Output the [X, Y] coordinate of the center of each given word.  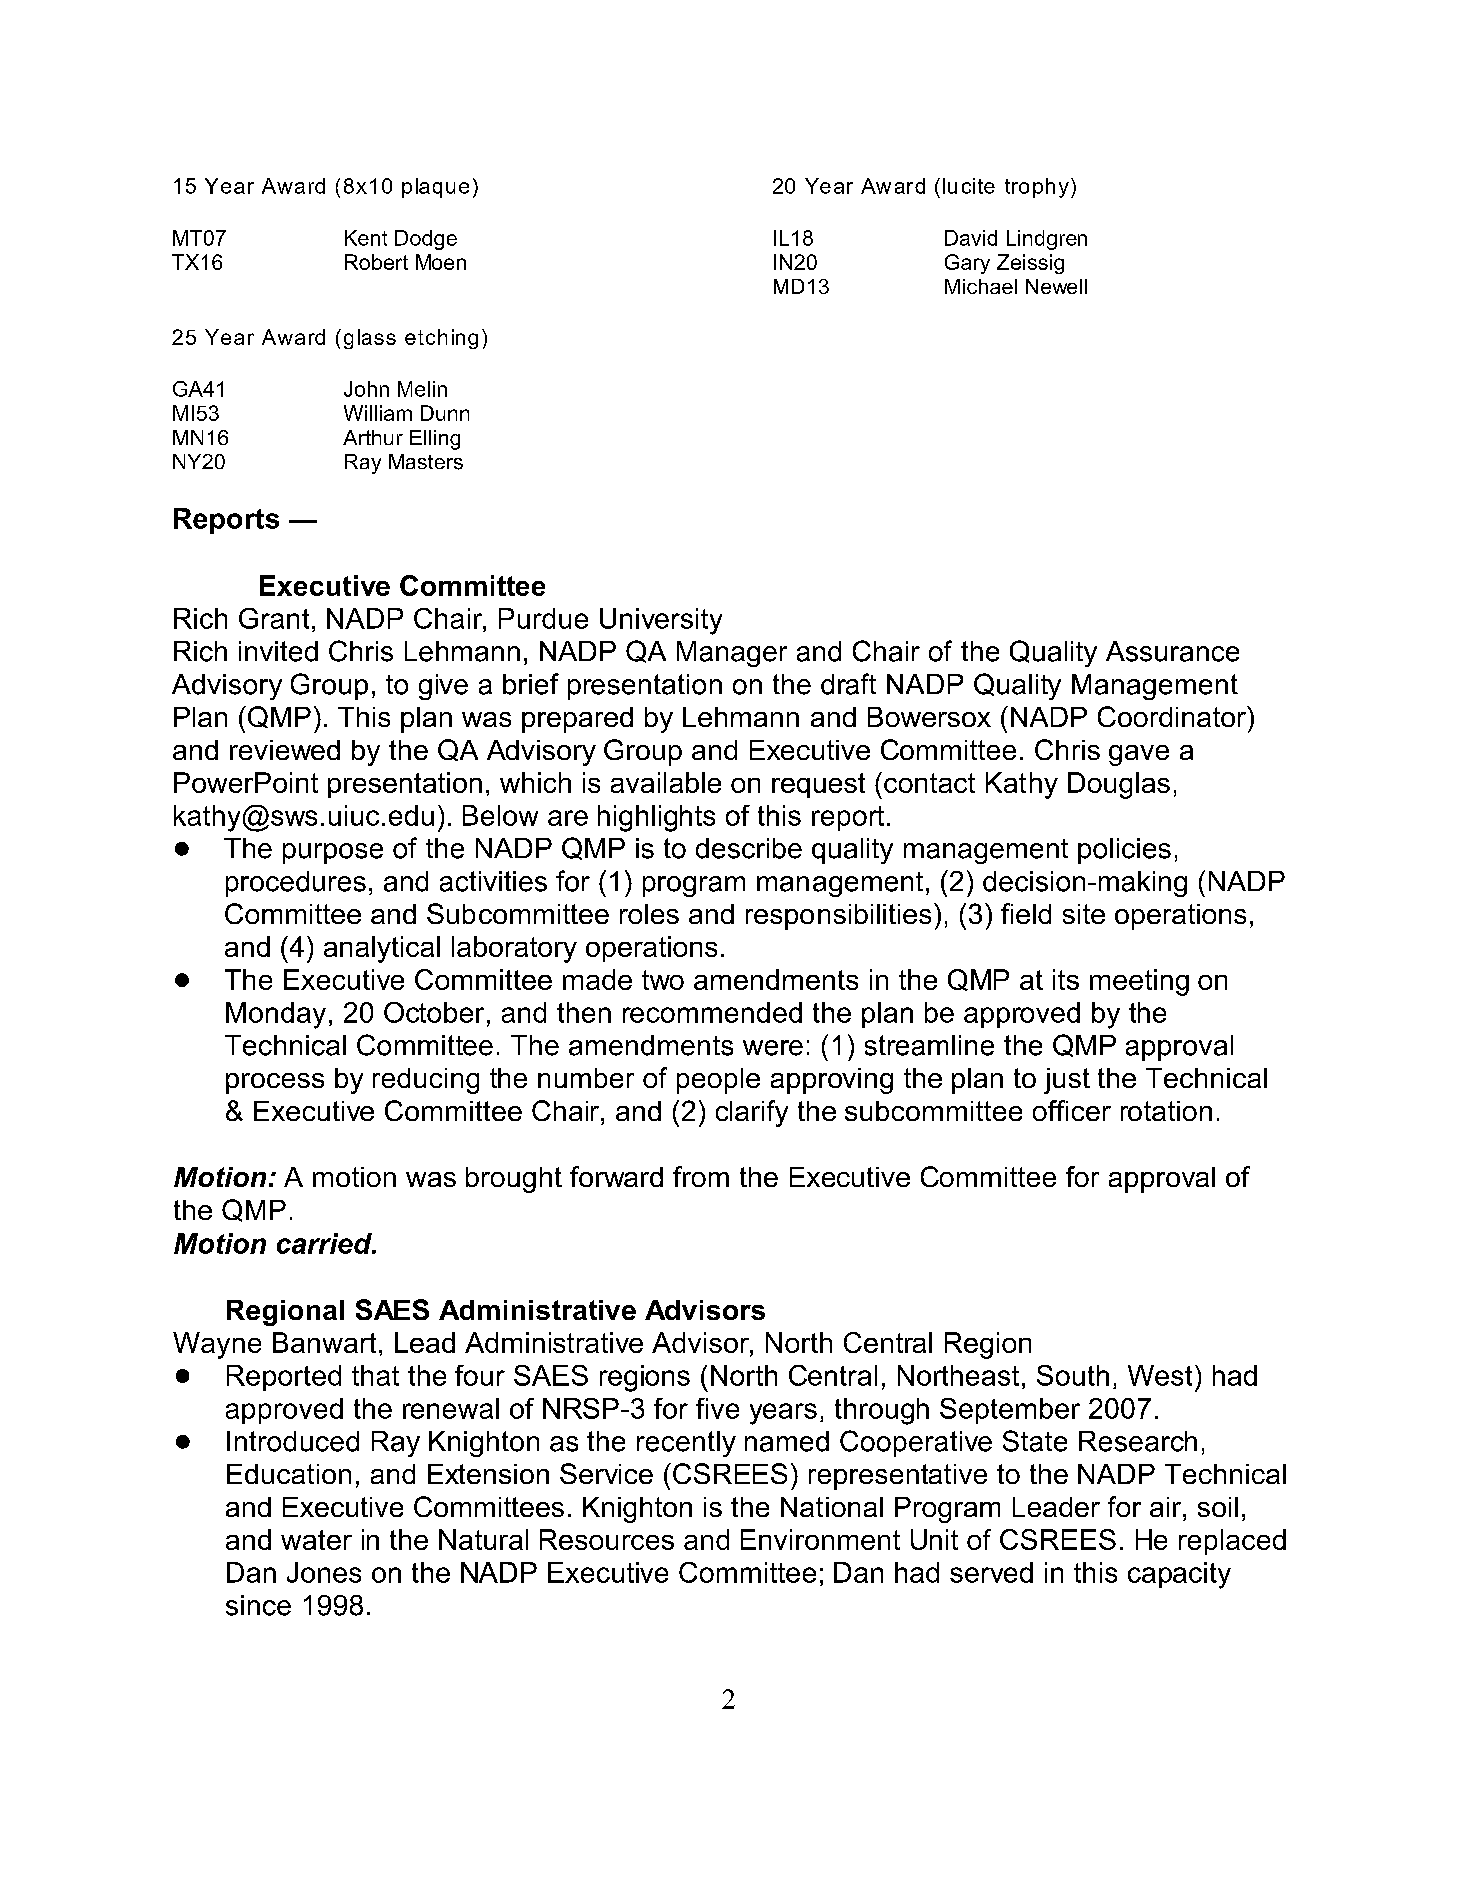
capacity [1179, 1575]
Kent [366, 238]
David [971, 238]
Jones [324, 1572]
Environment [820, 1539]
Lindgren [1047, 240]
